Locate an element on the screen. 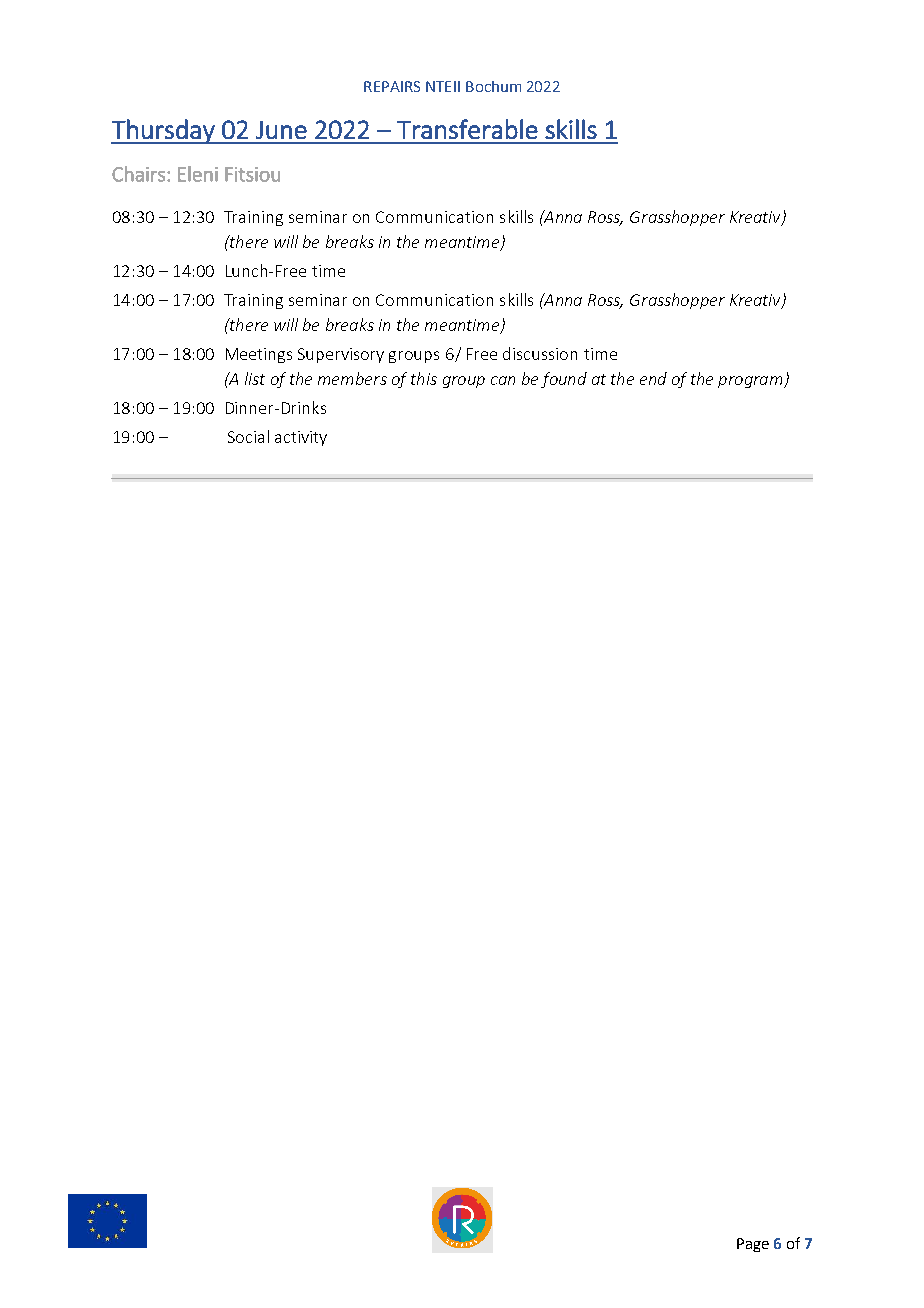 This screenshot has height=1308, width=924. Thursday is located at coordinates (164, 131).
